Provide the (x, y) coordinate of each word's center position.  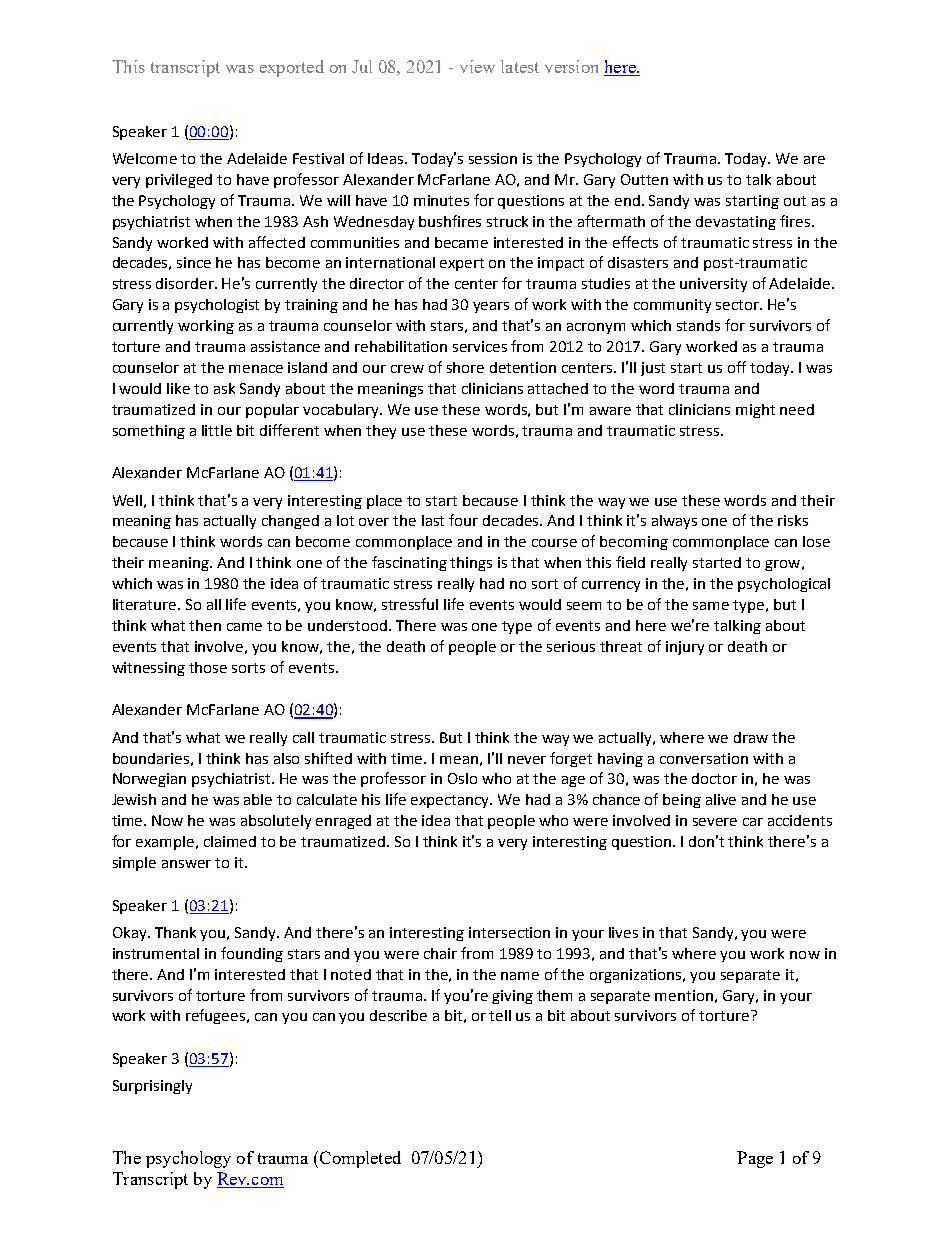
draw (751, 737)
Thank (175, 932)
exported (292, 68)
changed (290, 522)
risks (793, 520)
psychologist (217, 306)
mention (684, 995)
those (208, 667)
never (527, 760)
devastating (736, 223)
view (477, 66)
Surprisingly (152, 1087)
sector (739, 305)
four (463, 520)
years (491, 307)
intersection (509, 932)
